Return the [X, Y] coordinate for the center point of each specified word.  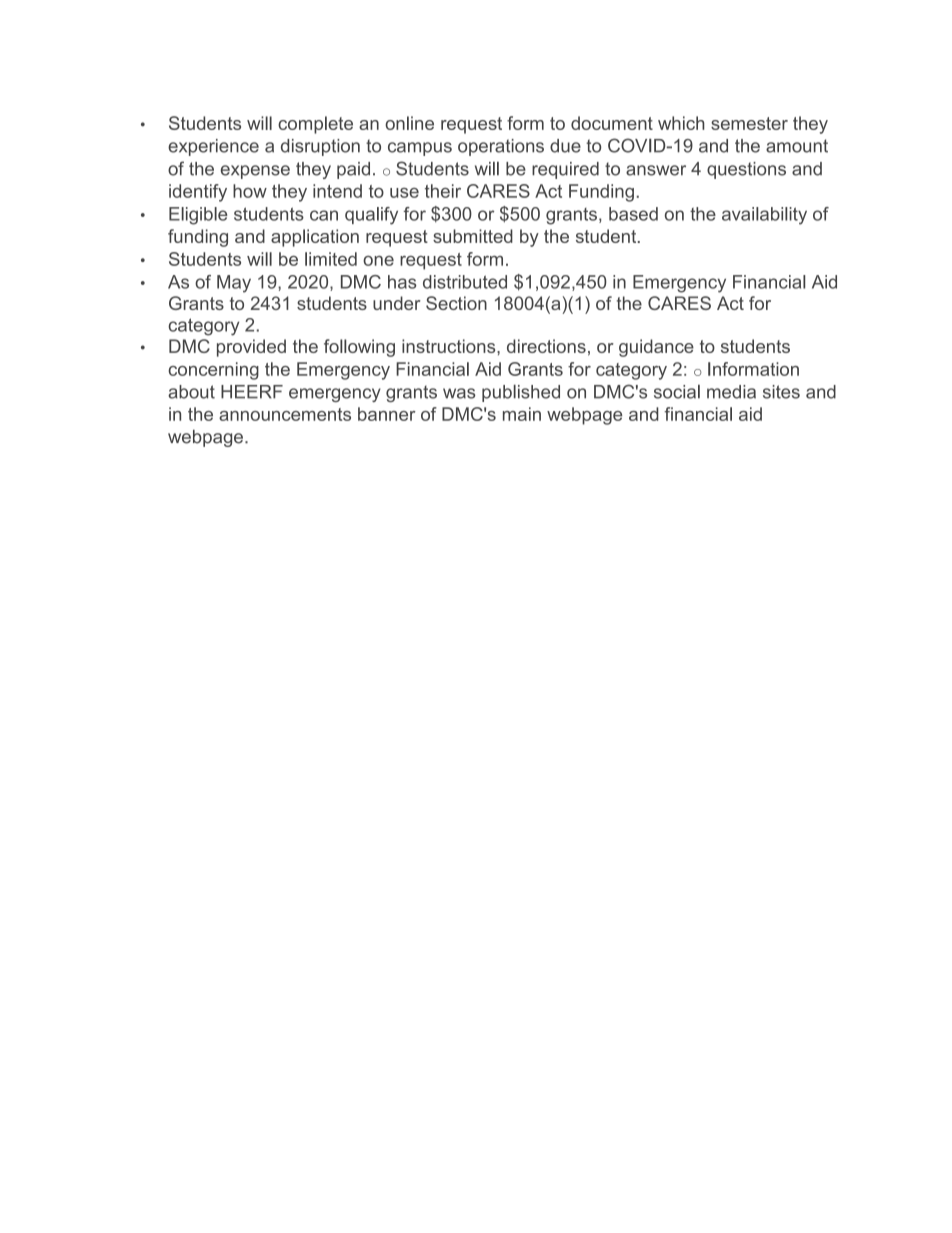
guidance [656, 348]
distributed [465, 282]
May [234, 284]
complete [315, 125]
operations [501, 147]
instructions [450, 346]
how [250, 191]
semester [749, 123]
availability [764, 216]
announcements [285, 414]
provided [251, 348]
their [443, 191]
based [633, 214]
